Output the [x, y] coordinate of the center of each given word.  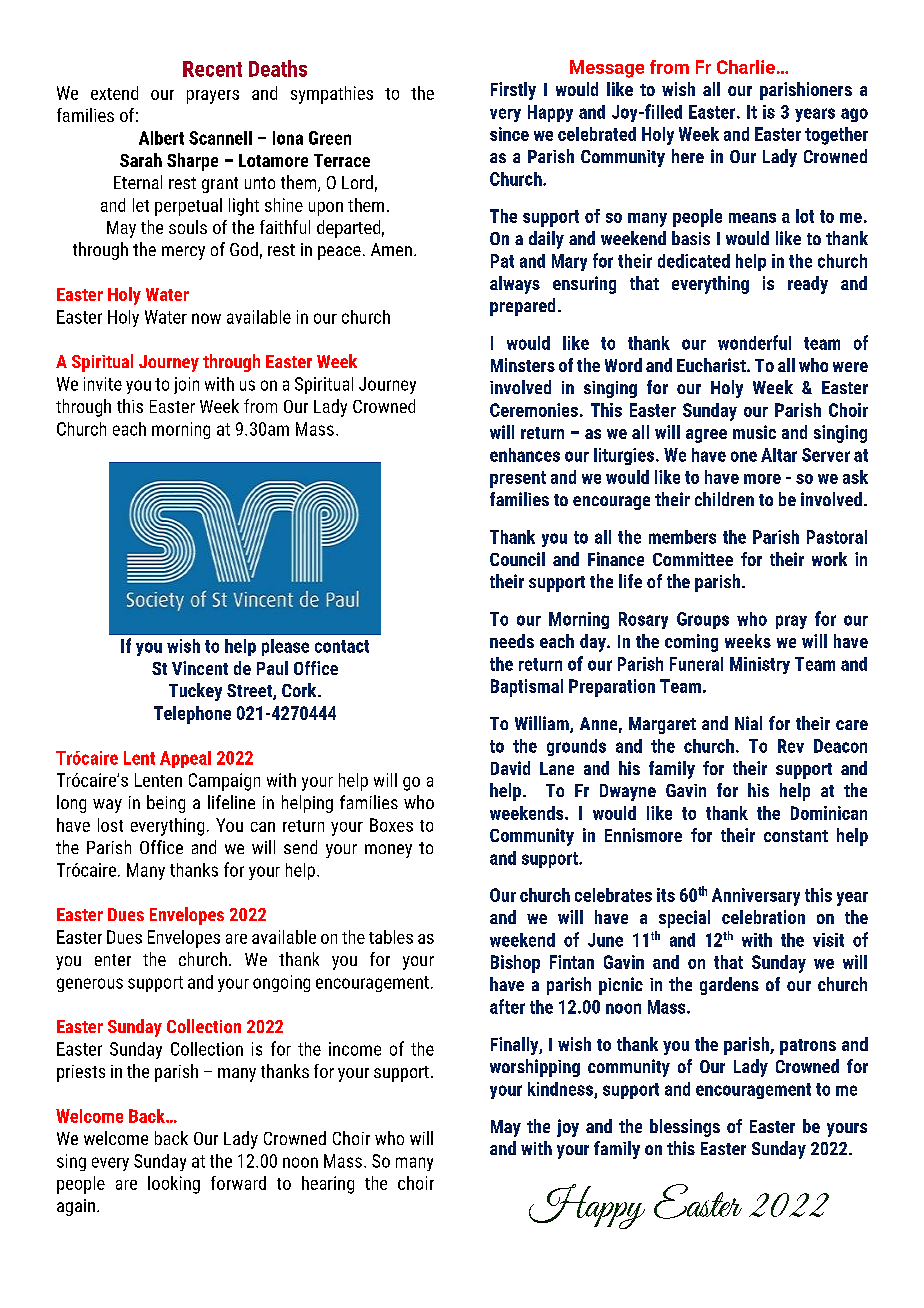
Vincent [200, 668]
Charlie [746, 67]
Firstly [513, 91]
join [186, 385]
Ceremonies [534, 410]
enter [113, 960]
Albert [161, 138]
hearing [328, 1185]
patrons [808, 1047]
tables [391, 937]
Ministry [760, 665]
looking [174, 1185]
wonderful [754, 342]
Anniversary [756, 897]
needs [512, 641]
